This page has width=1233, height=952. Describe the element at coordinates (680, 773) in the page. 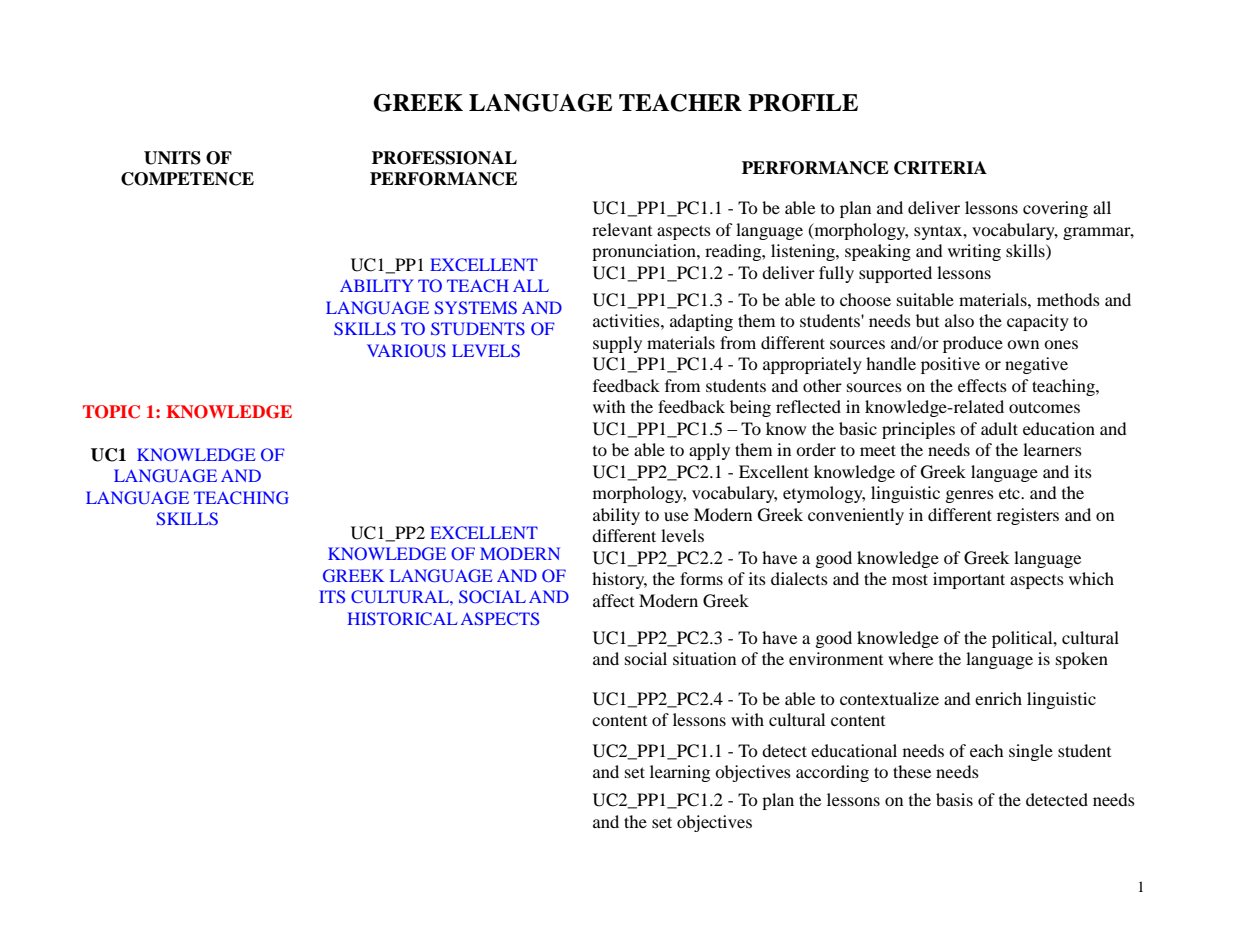

I see `learning` at that location.
